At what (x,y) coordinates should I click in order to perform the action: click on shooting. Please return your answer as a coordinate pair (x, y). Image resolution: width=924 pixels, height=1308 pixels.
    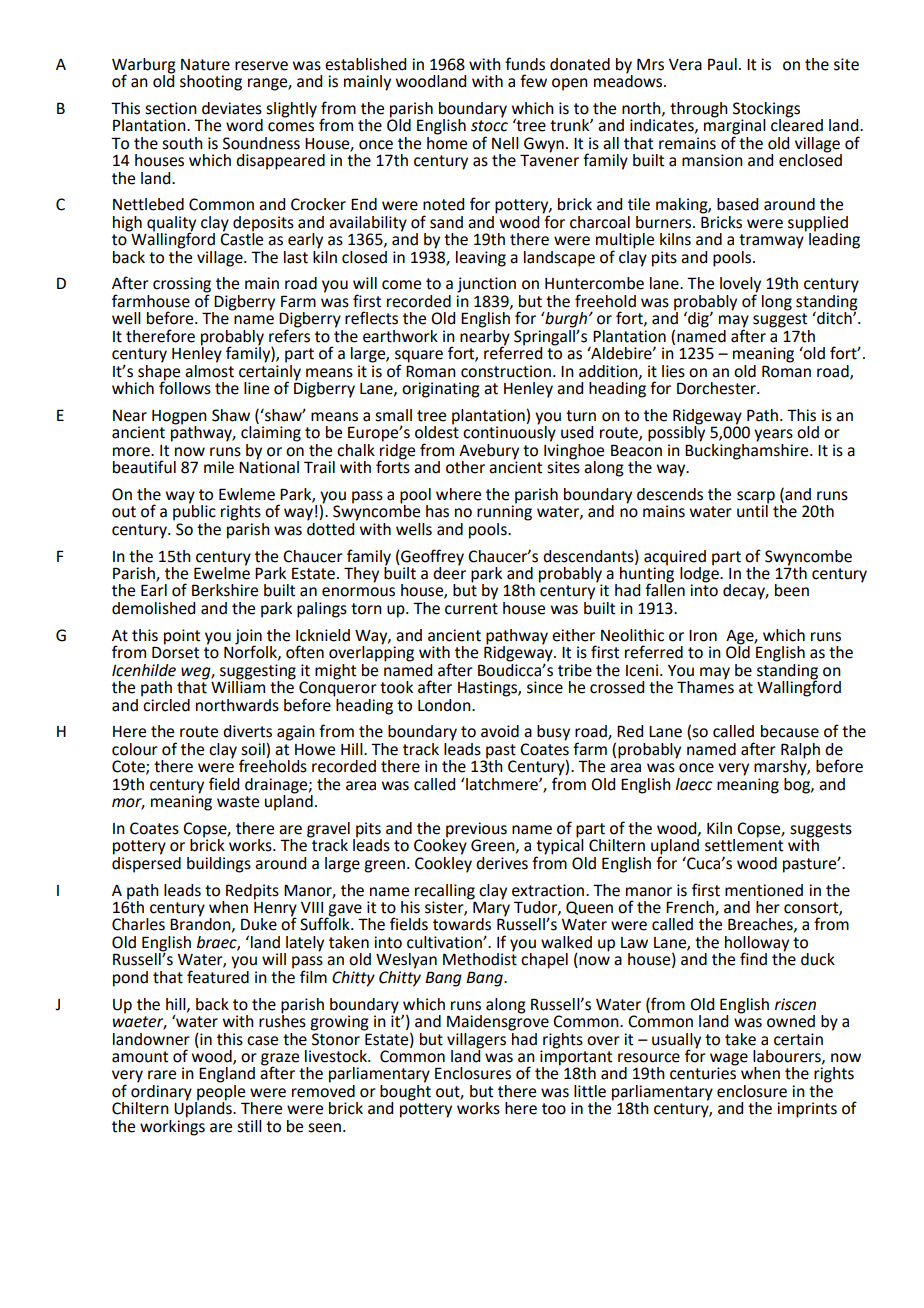
    Looking at the image, I should click on (211, 83).
